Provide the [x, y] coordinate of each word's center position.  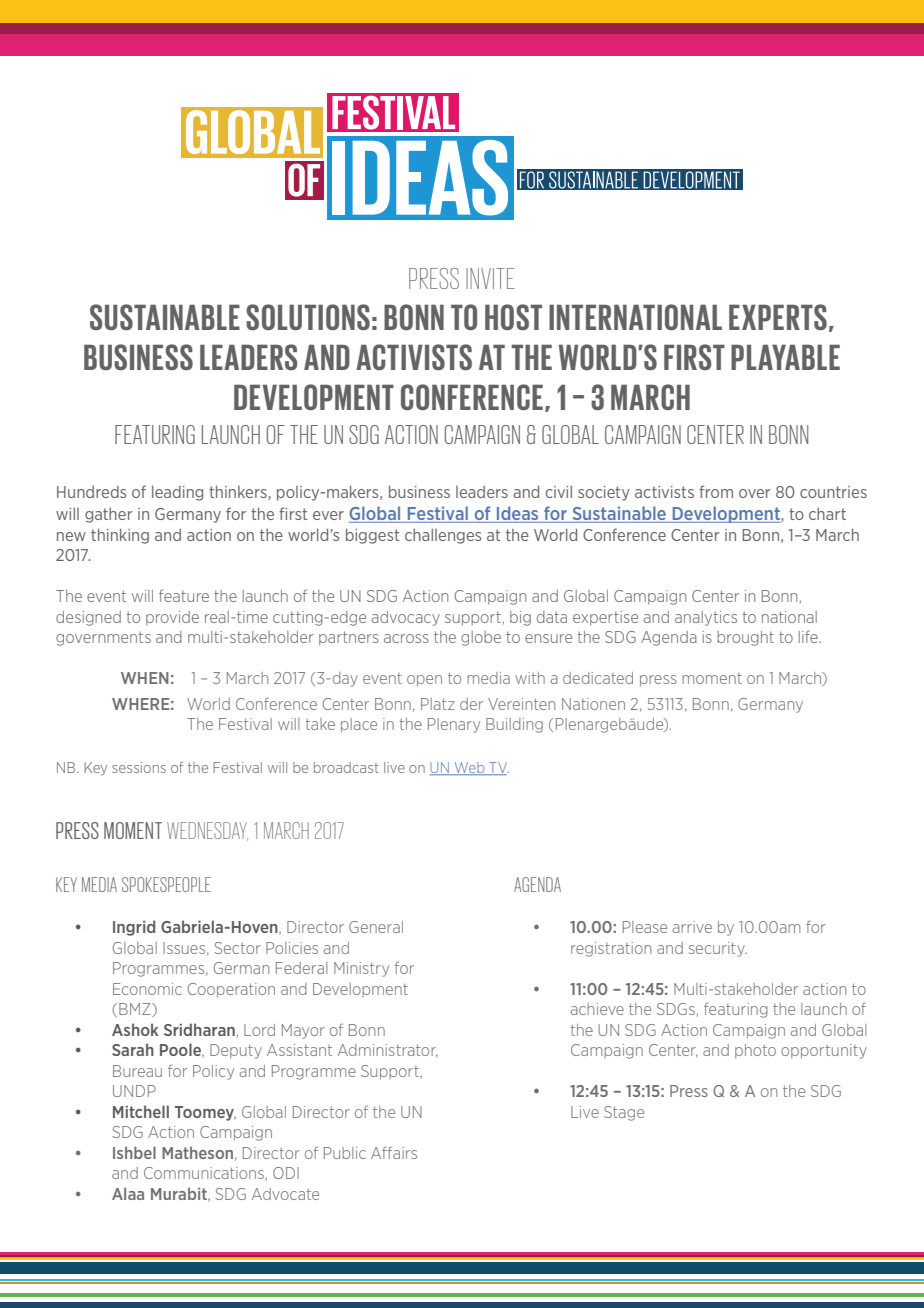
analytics [706, 618]
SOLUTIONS [308, 317]
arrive [692, 927]
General [376, 927]
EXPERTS [778, 317]
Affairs [394, 1152]
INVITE [490, 278]
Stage [624, 1113]
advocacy [405, 618]
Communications [204, 1173]
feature [184, 595]
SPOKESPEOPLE [166, 884]
